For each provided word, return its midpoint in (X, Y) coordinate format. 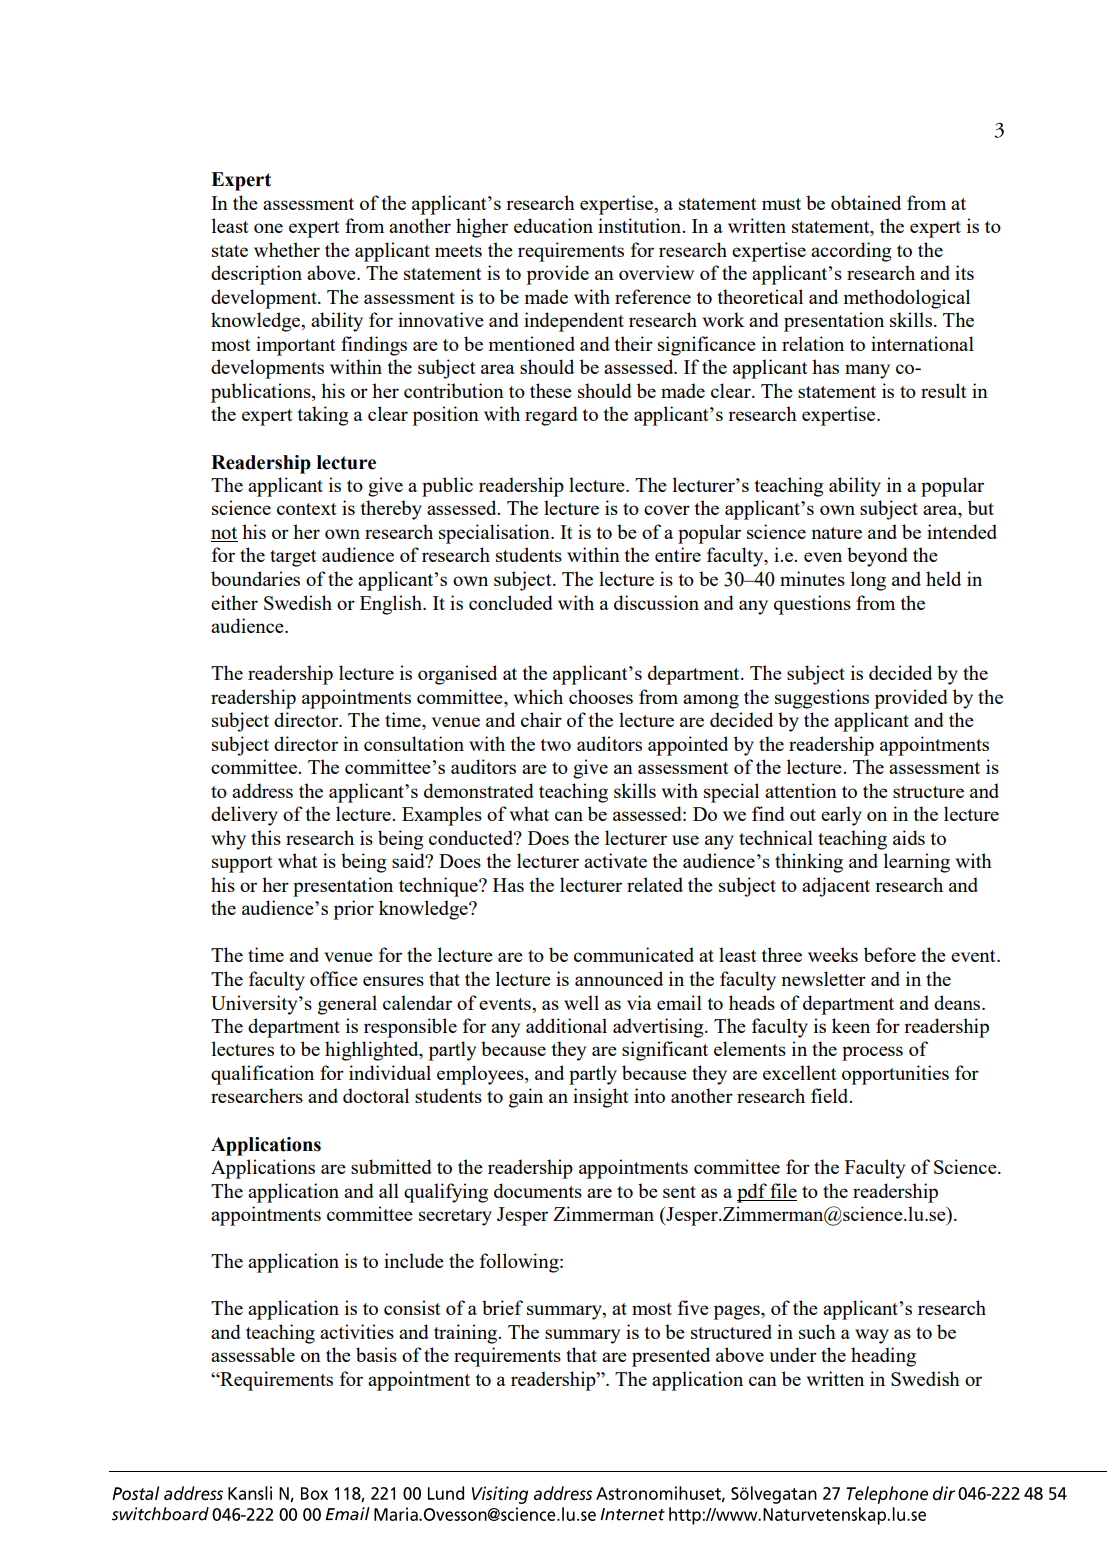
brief (502, 1307)
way (872, 1336)
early (841, 816)
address (262, 790)
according (851, 252)
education (553, 225)
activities (357, 1331)
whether (287, 249)
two (555, 745)
